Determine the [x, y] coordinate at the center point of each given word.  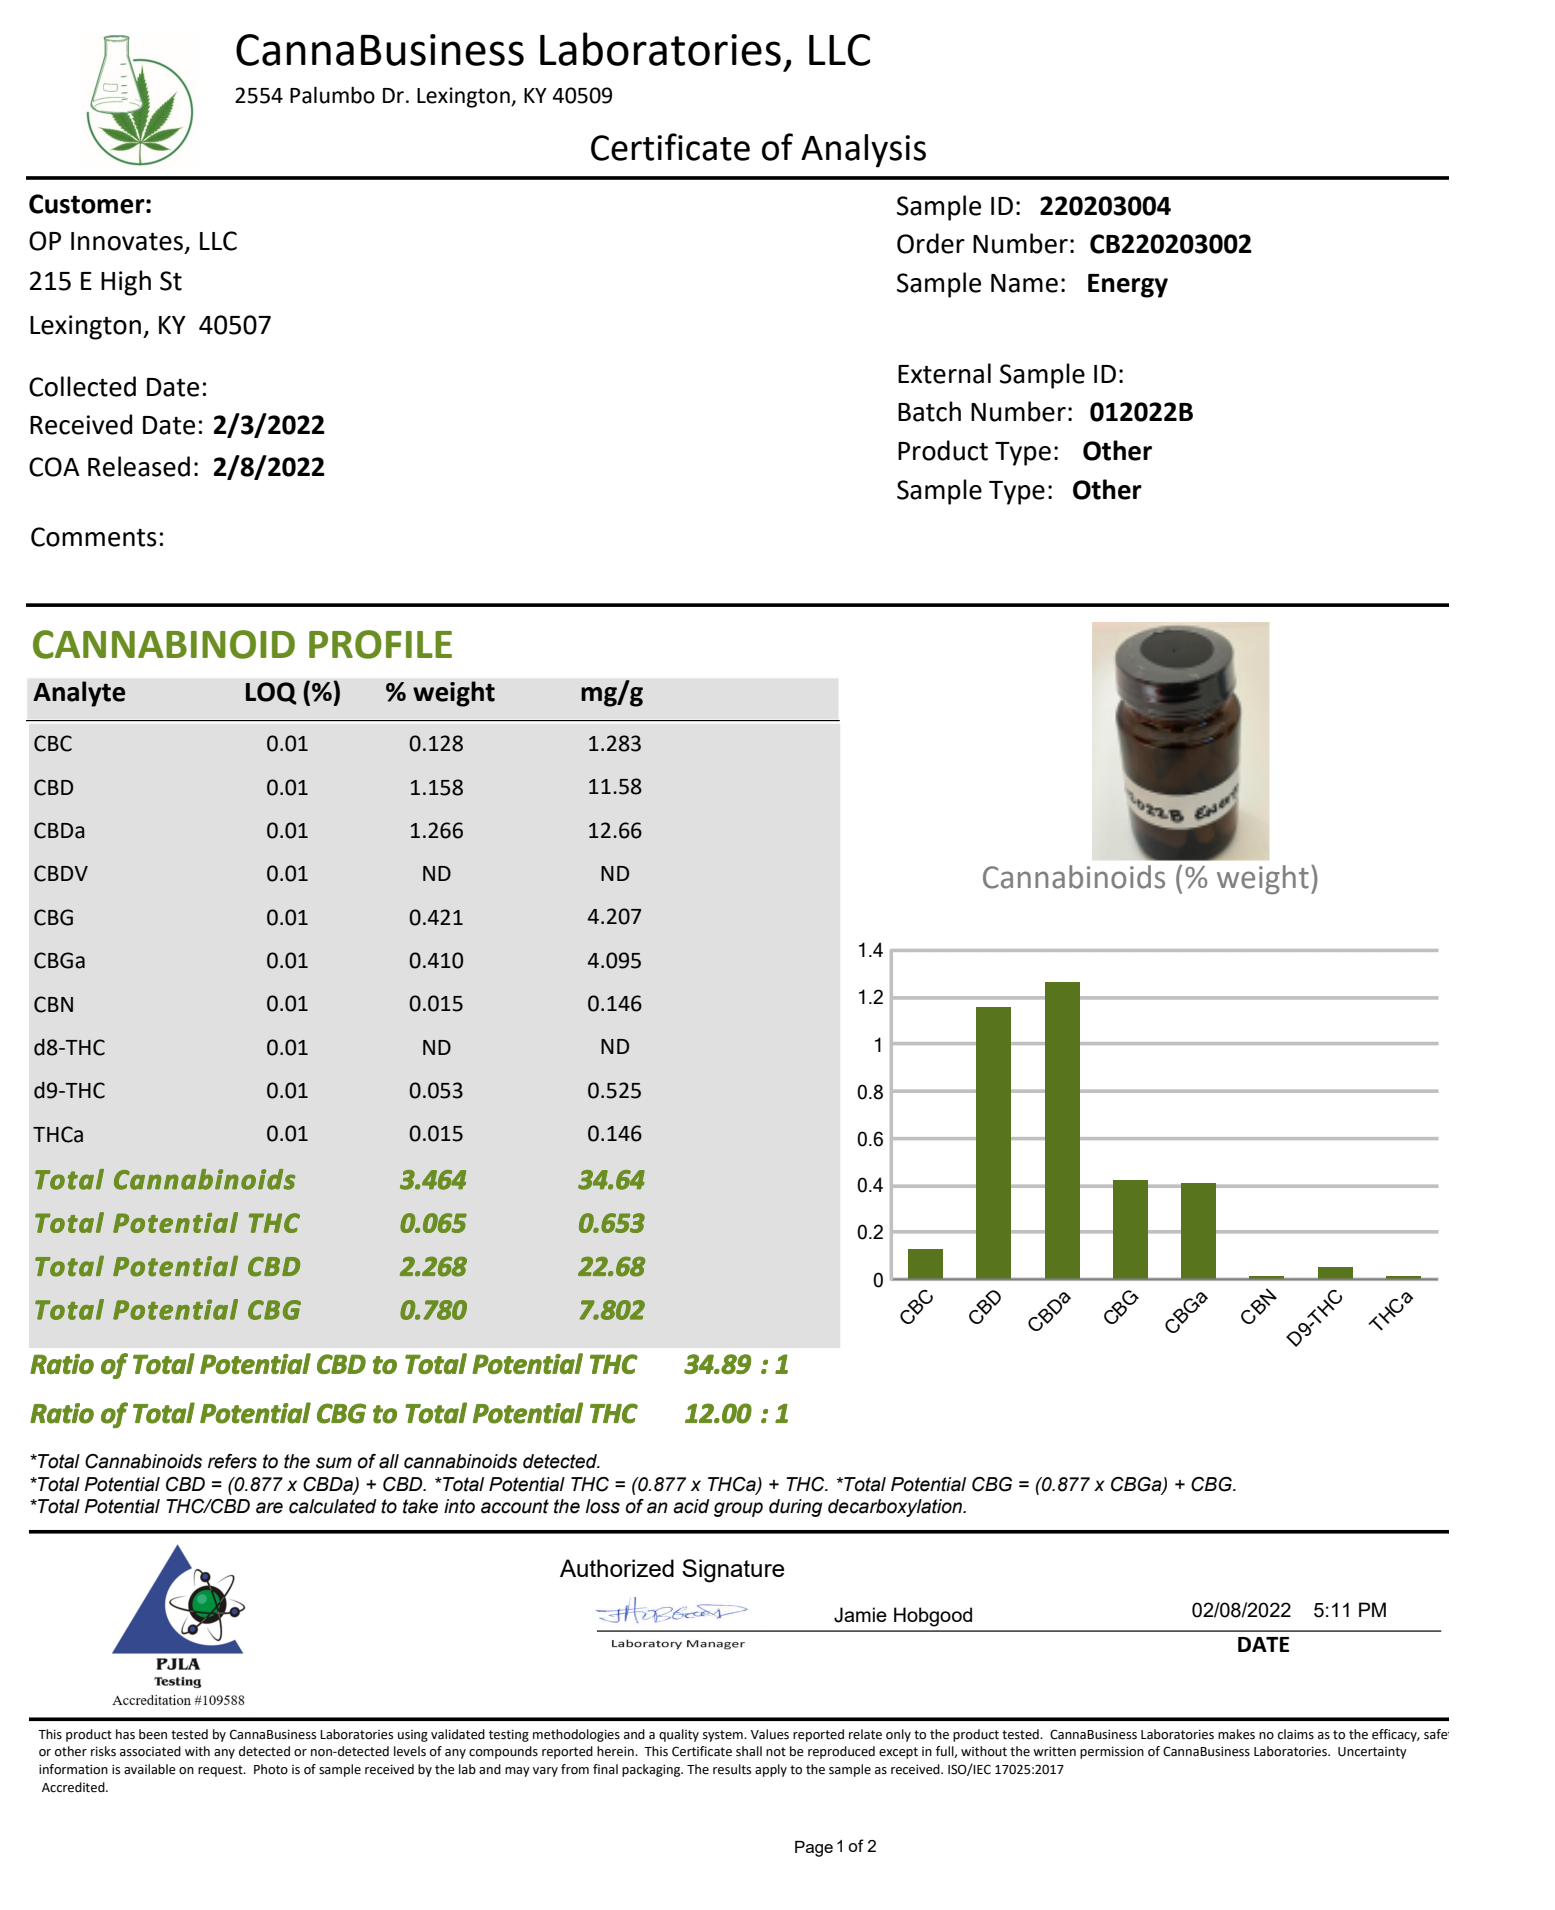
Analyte [79, 694]
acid [691, 1506]
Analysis [863, 151]
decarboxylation [896, 1508]
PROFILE [380, 644]
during [796, 1508]
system [724, 1736]
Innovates [128, 242]
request [221, 1771]
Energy [1128, 286]
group [738, 1509]
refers [232, 1461]
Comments [94, 537]
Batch [929, 411]
